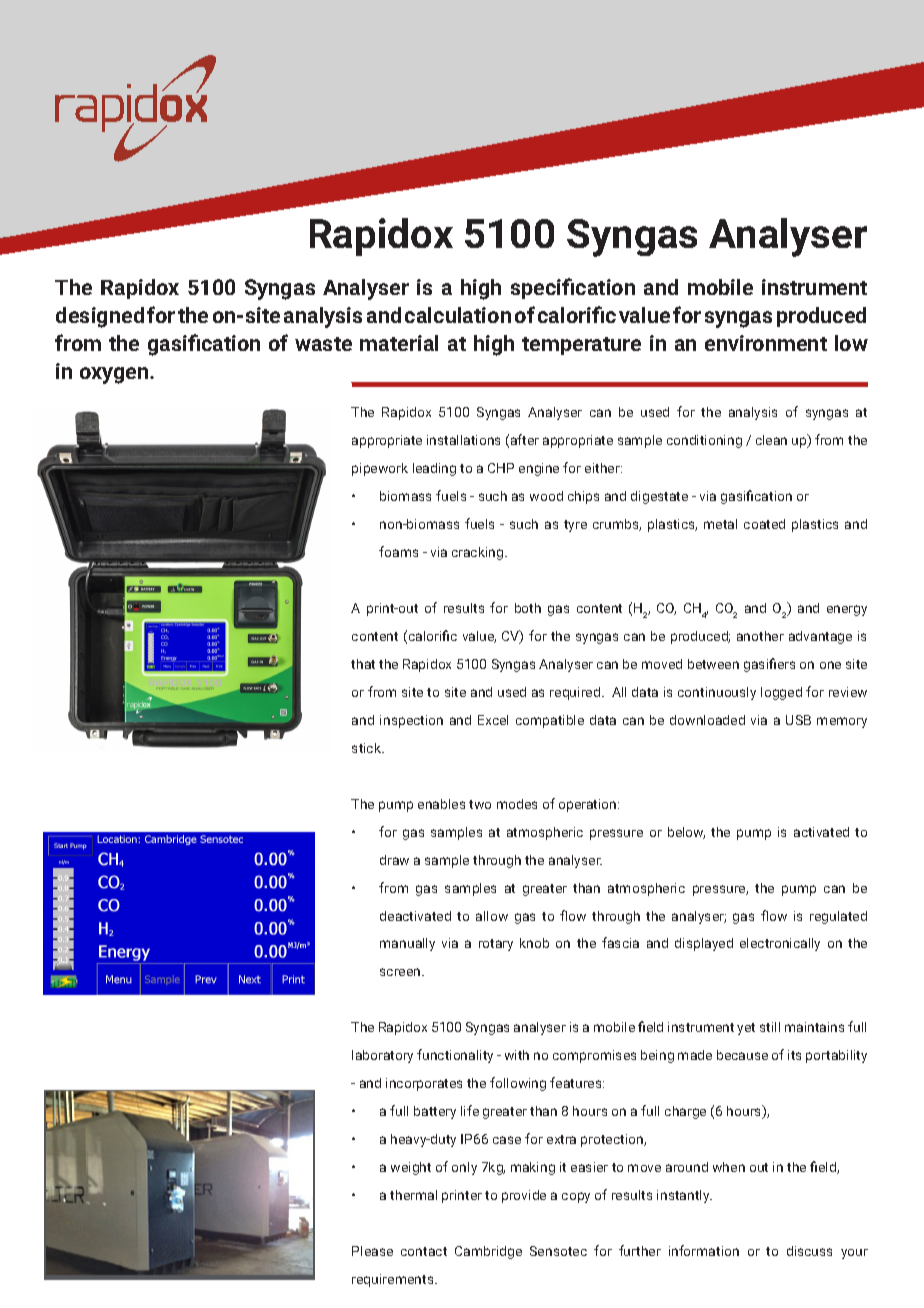  I want to click on still, so click(770, 1027).
